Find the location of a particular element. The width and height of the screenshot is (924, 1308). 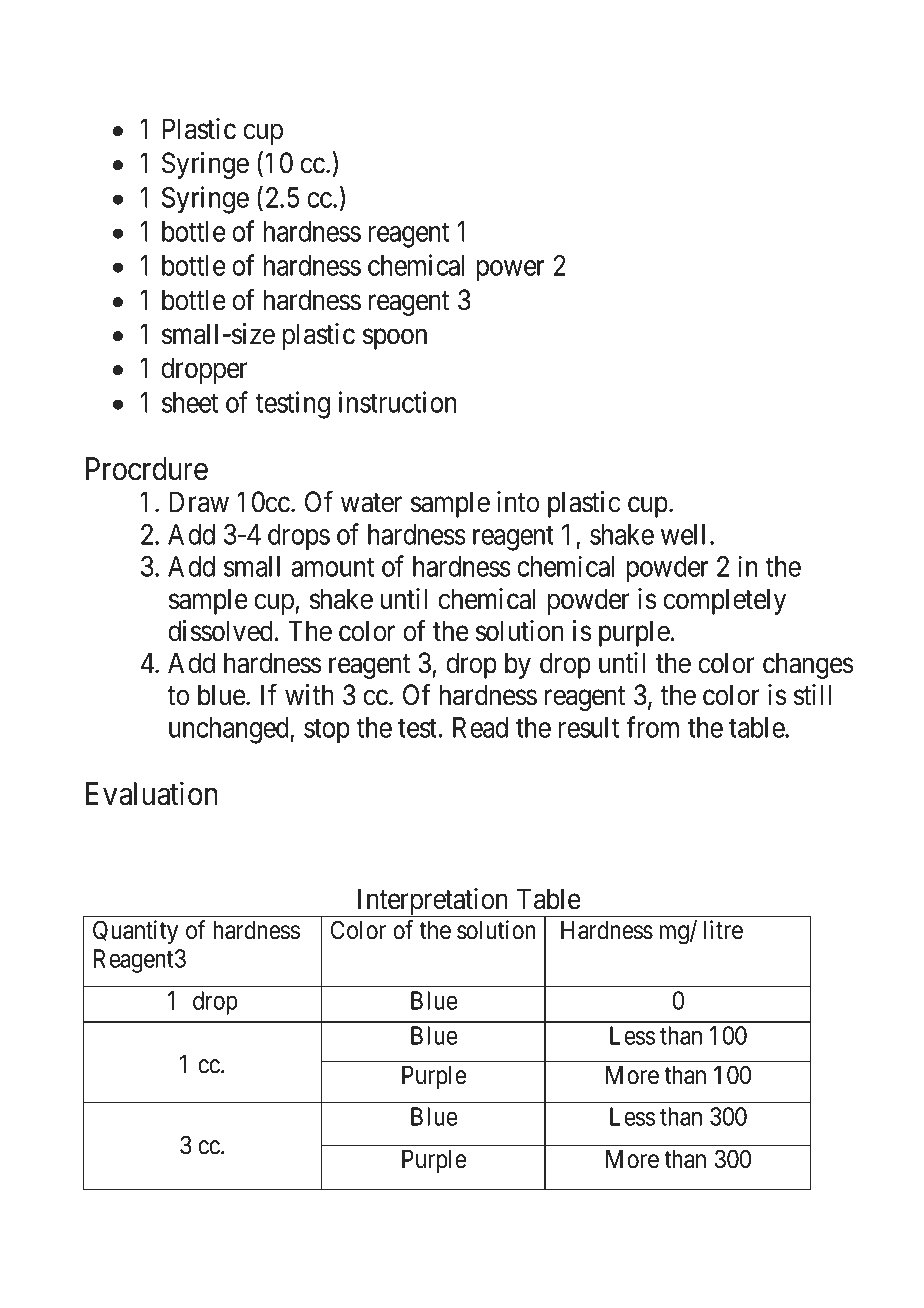

Interpretation is located at coordinates (432, 902).
